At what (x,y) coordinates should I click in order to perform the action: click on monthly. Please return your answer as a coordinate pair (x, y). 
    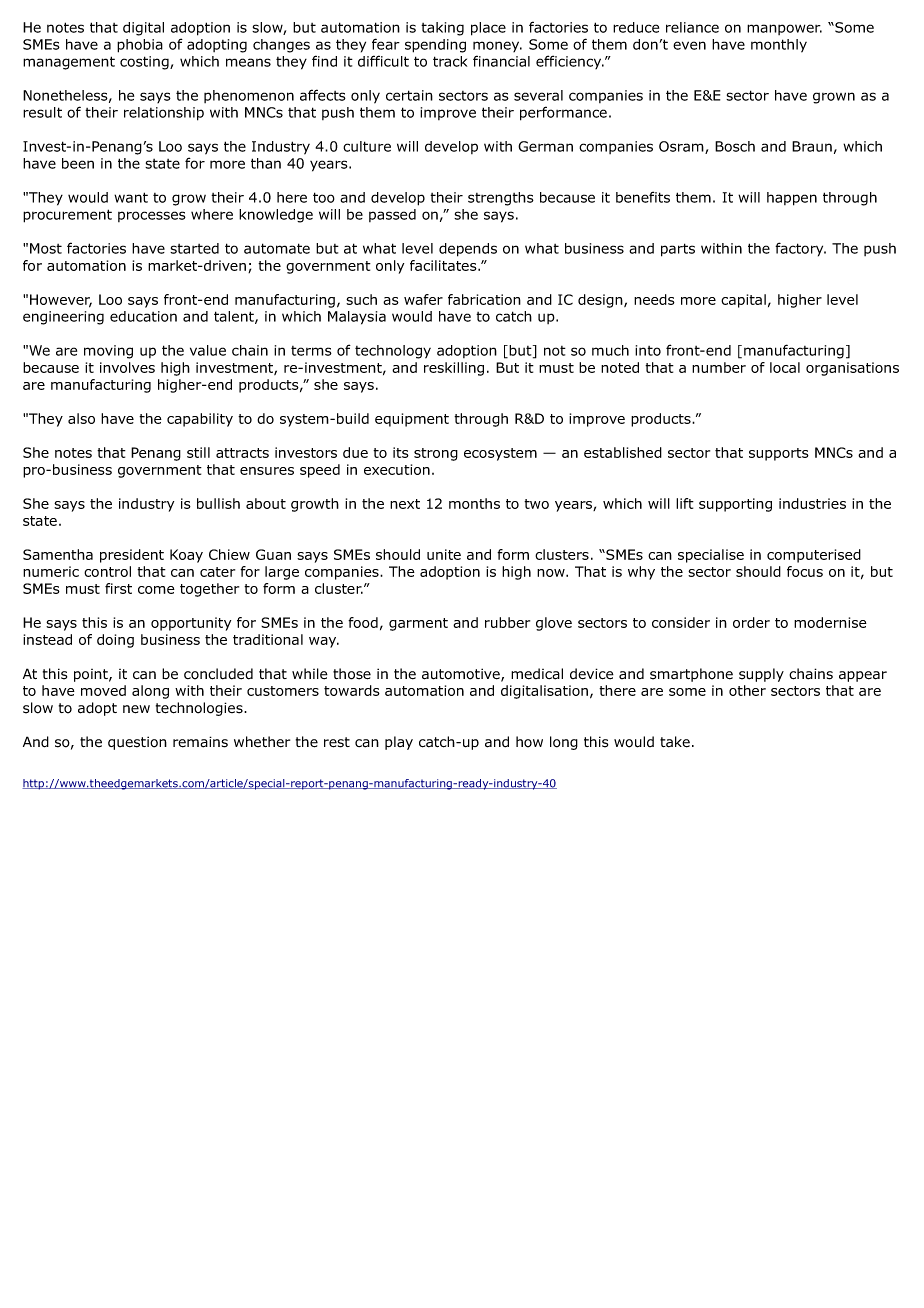
    Looking at the image, I should click on (779, 46).
